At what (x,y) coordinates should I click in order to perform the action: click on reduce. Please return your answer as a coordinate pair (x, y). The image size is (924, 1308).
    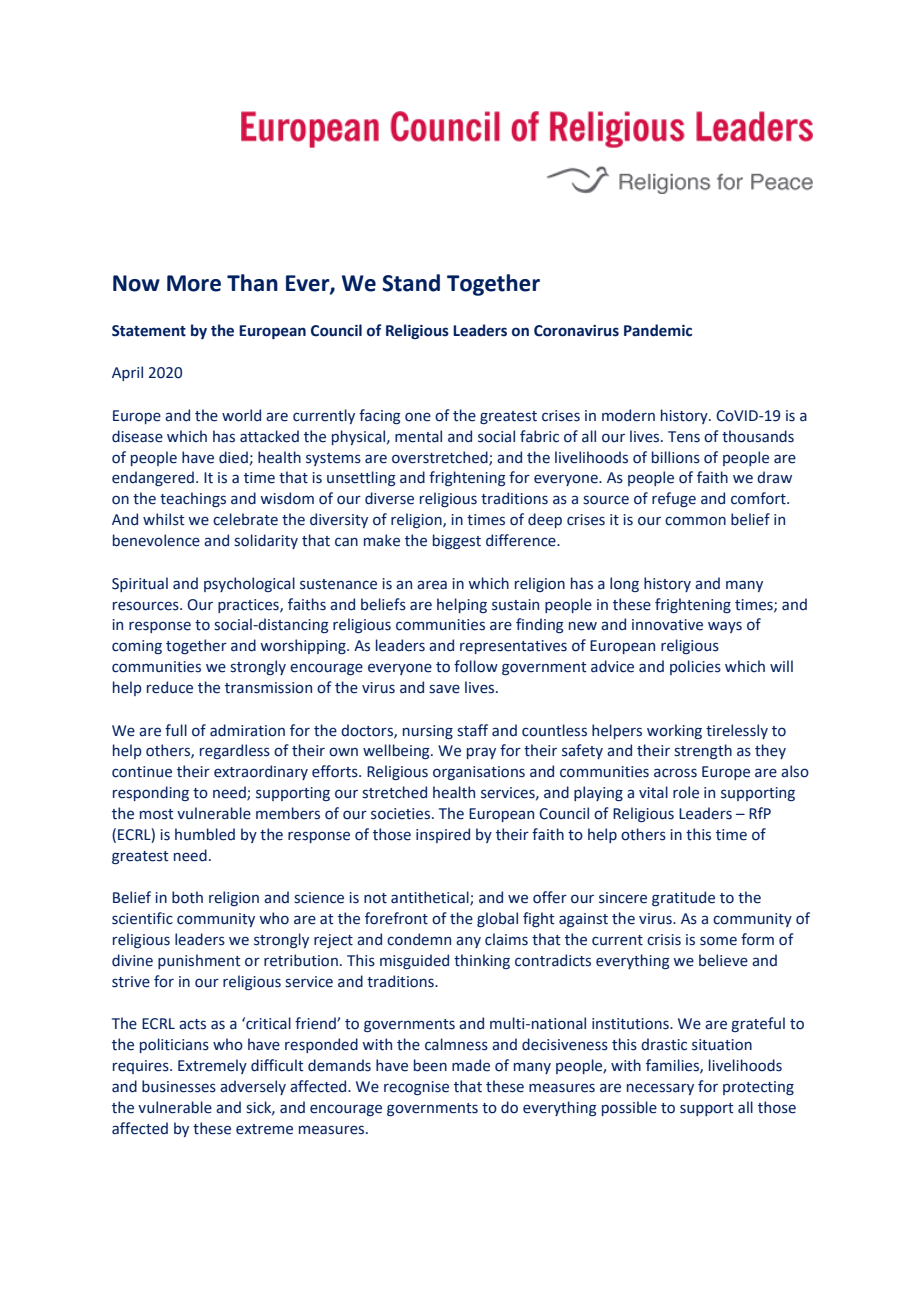
    Looking at the image, I should click on (170, 687).
